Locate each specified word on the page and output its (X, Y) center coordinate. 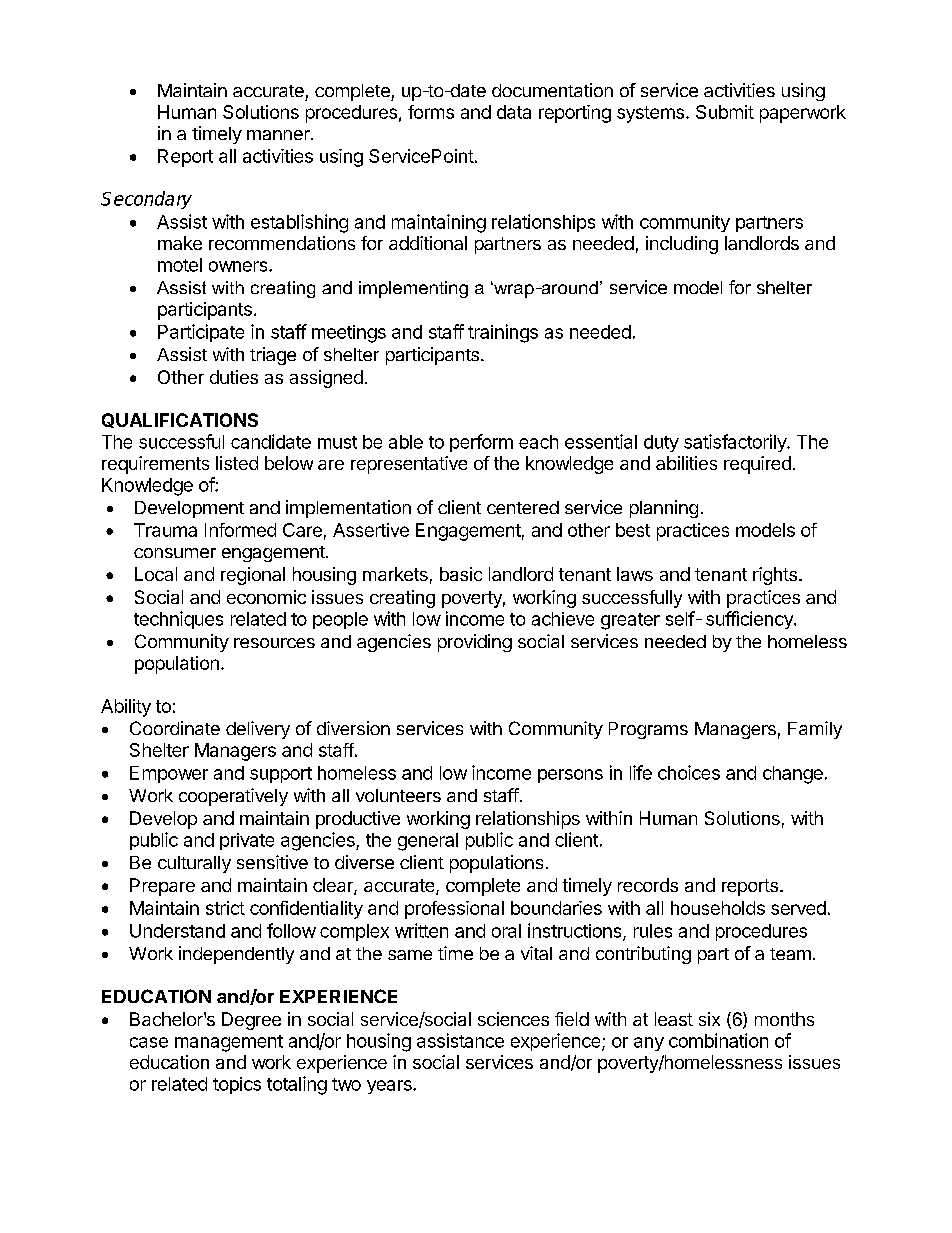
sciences (513, 1019)
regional (253, 576)
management (229, 1043)
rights (775, 576)
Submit (725, 112)
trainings (503, 333)
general (428, 842)
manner (279, 135)
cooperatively (233, 797)
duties (234, 377)
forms (431, 112)
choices (689, 772)
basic (461, 574)
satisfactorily (736, 443)
